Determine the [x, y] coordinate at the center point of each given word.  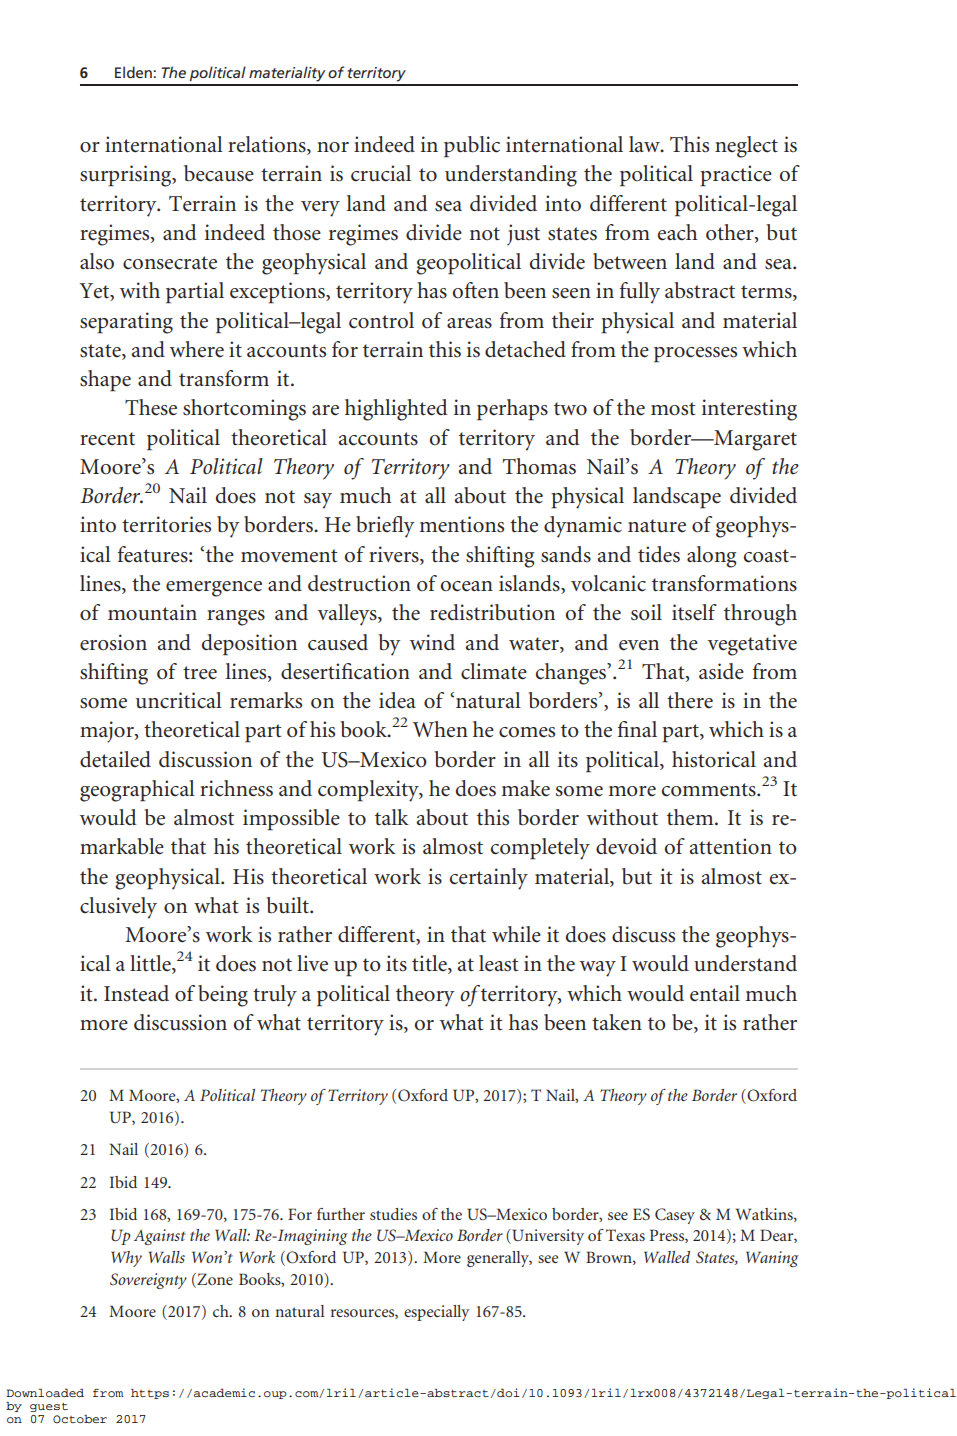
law [645, 144]
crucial [381, 173]
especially [437, 1313]
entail [715, 993]
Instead [136, 993]
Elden [133, 72]
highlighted [396, 410]
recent [107, 439]
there [690, 700]
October [80, 1419]
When [440, 729]
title [430, 964]
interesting [749, 410]
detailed [115, 759]
